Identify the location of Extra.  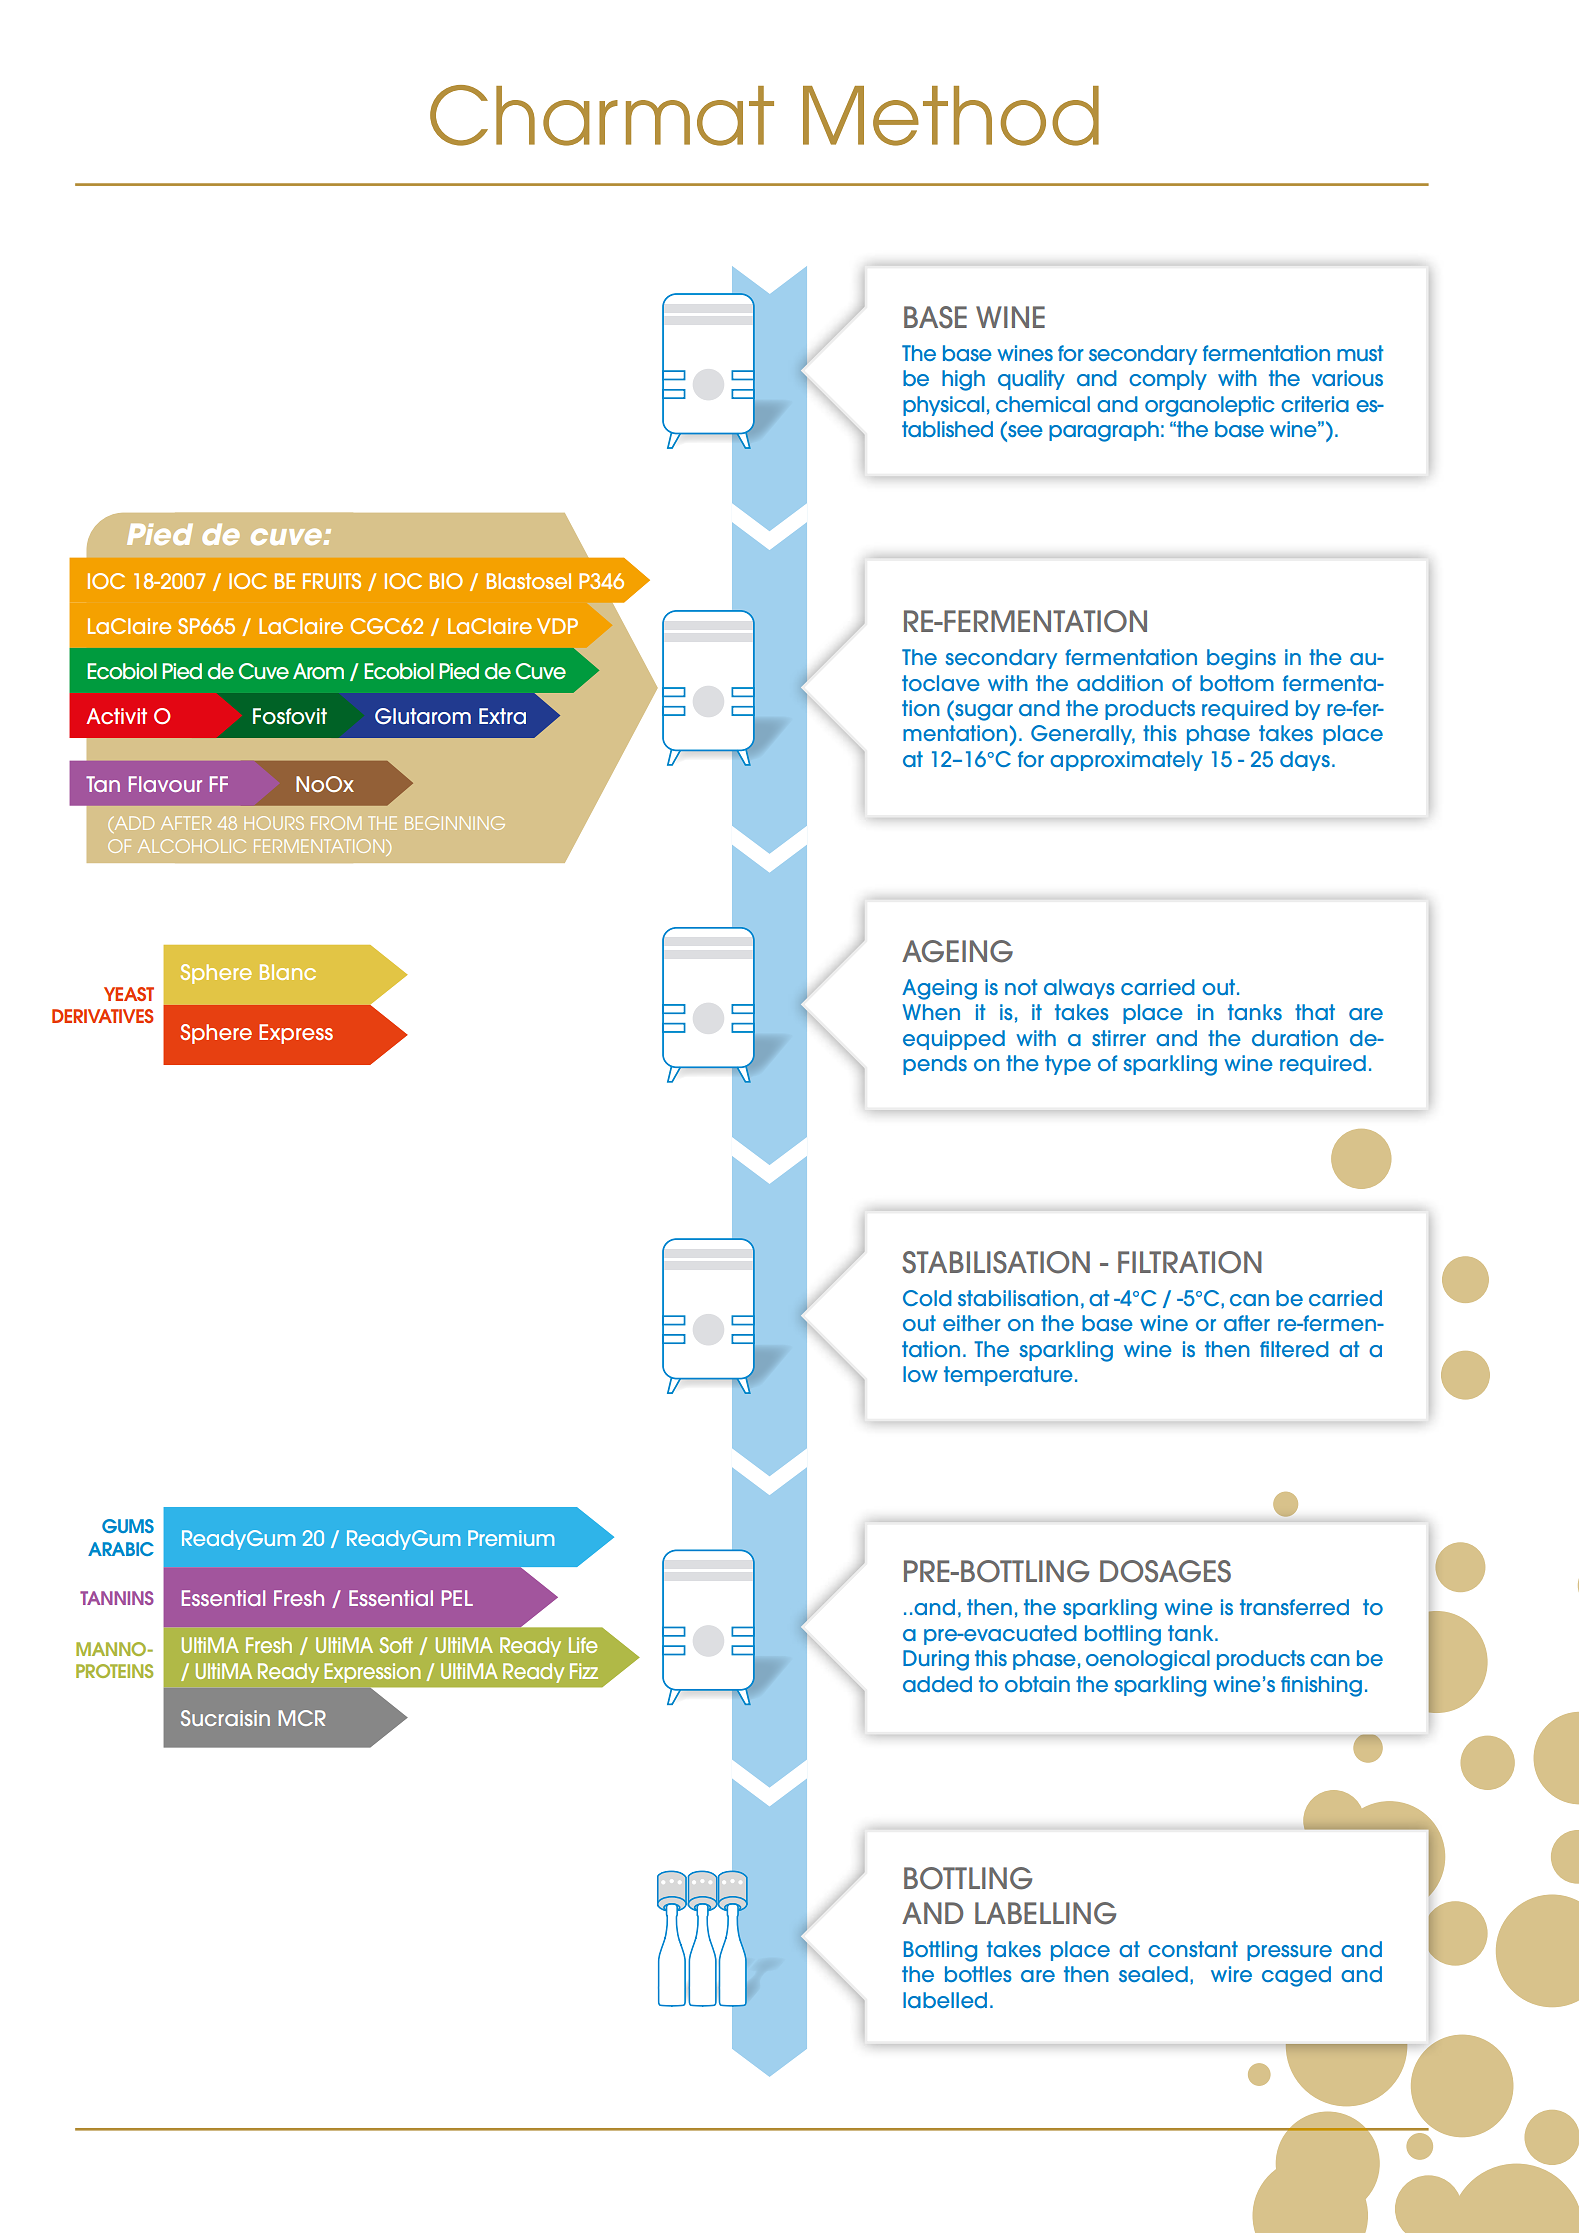
(502, 716).
